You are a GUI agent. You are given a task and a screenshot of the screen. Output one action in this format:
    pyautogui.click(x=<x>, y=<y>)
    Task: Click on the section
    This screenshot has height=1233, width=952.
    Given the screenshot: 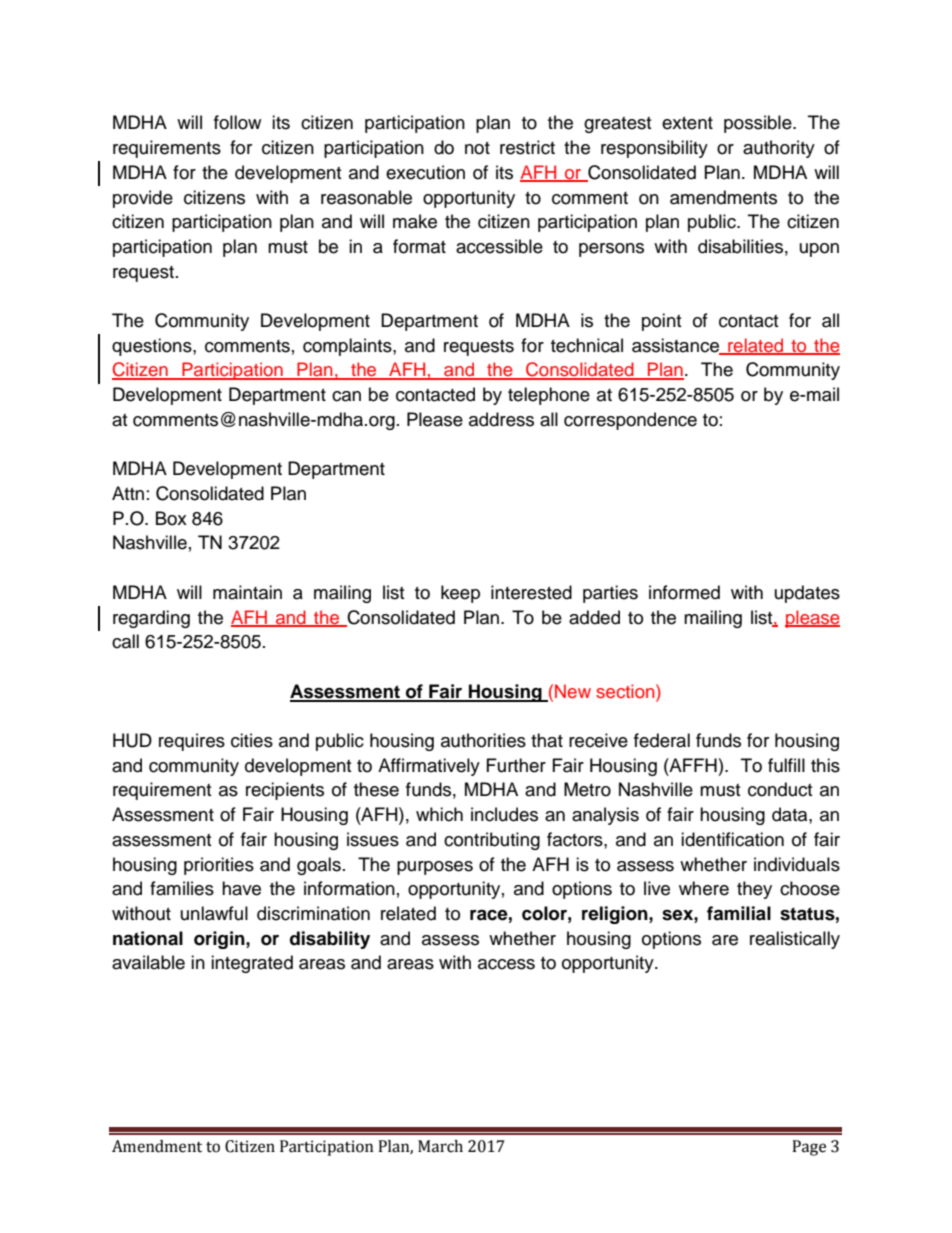 What is the action you would take?
    pyautogui.click(x=626, y=691)
